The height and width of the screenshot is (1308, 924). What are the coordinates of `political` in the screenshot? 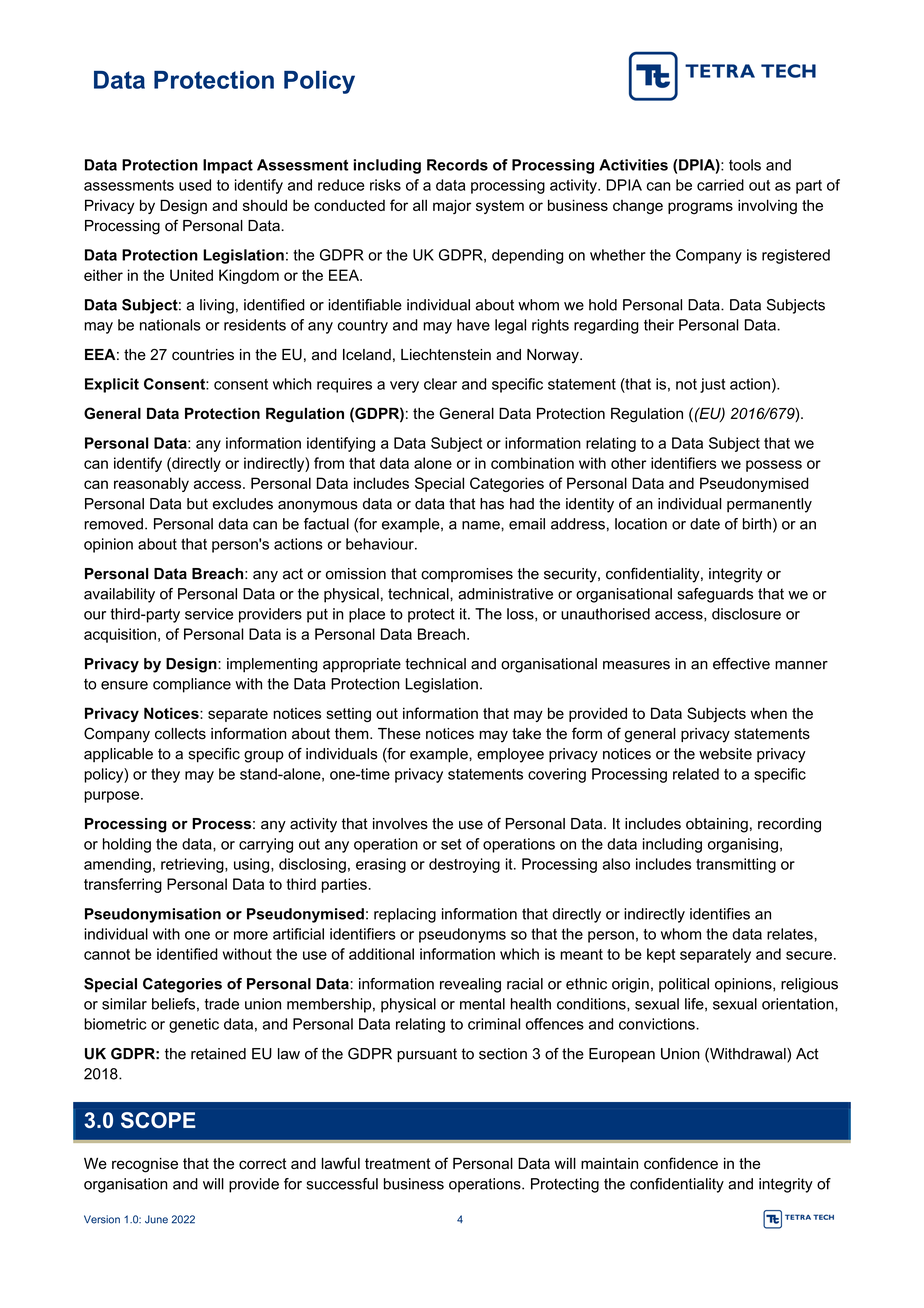 It's located at (684, 985).
